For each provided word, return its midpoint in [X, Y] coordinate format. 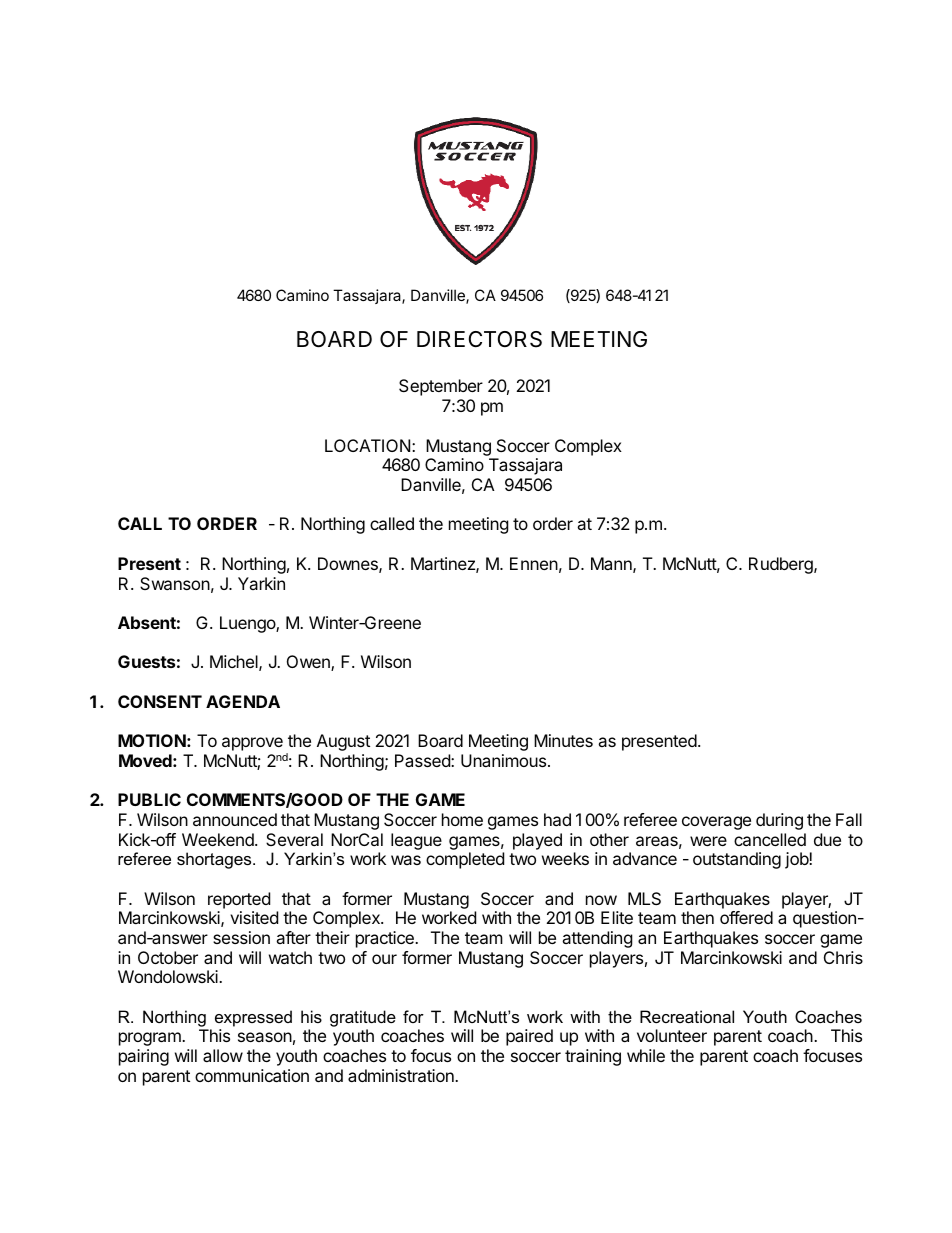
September [441, 387]
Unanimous [503, 760]
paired [529, 1037]
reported [239, 900]
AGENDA [243, 701]
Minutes [563, 740]
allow [223, 1055]
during [779, 821]
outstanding [737, 860]
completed [465, 860]
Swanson [175, 583]
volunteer [672, 1035]
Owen [309, 663]
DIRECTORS [479, 339]
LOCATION [369, 445]
